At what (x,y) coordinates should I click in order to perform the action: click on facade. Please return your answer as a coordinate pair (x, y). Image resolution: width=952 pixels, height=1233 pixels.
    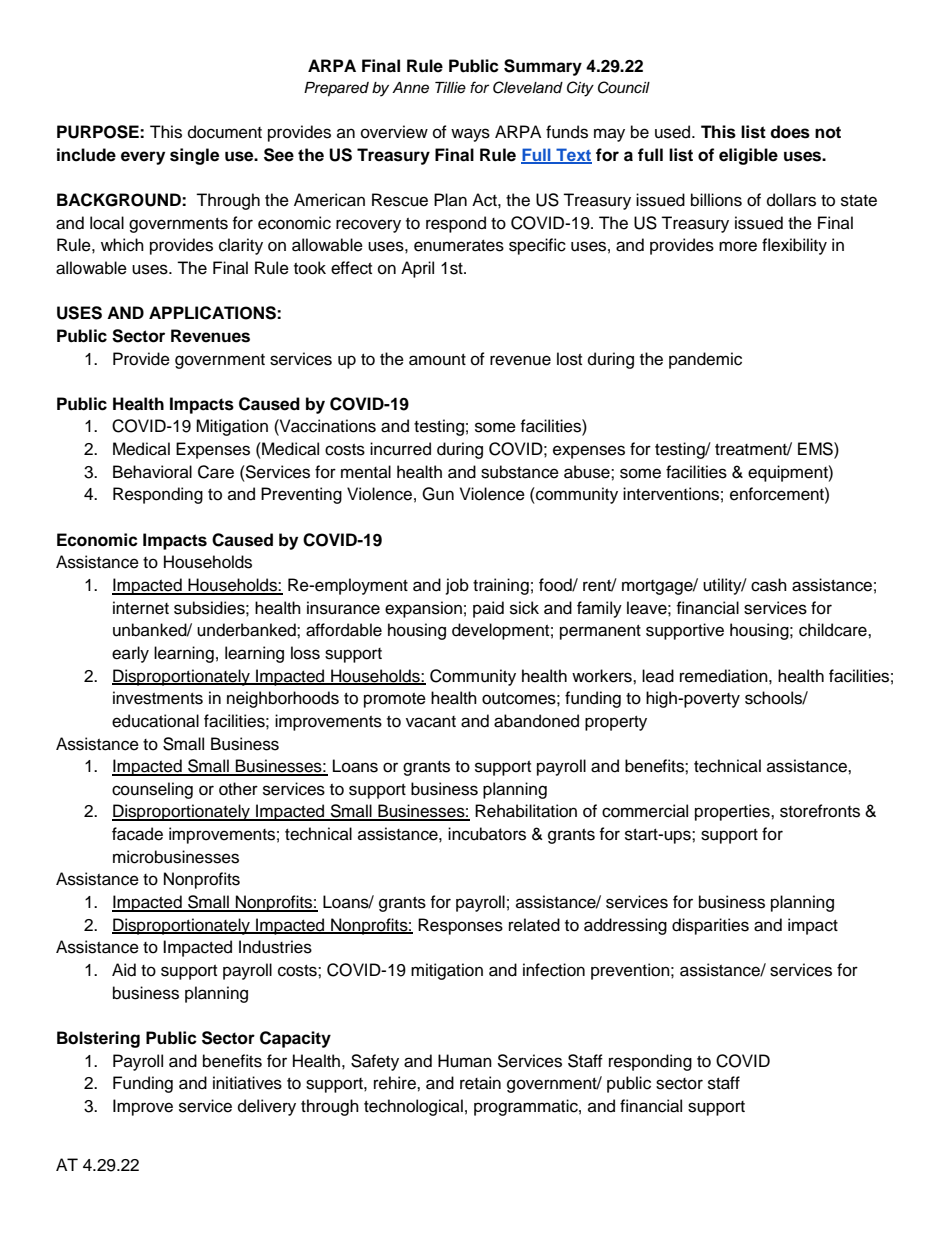
    Looking at the image, I should click on (137, 834).
